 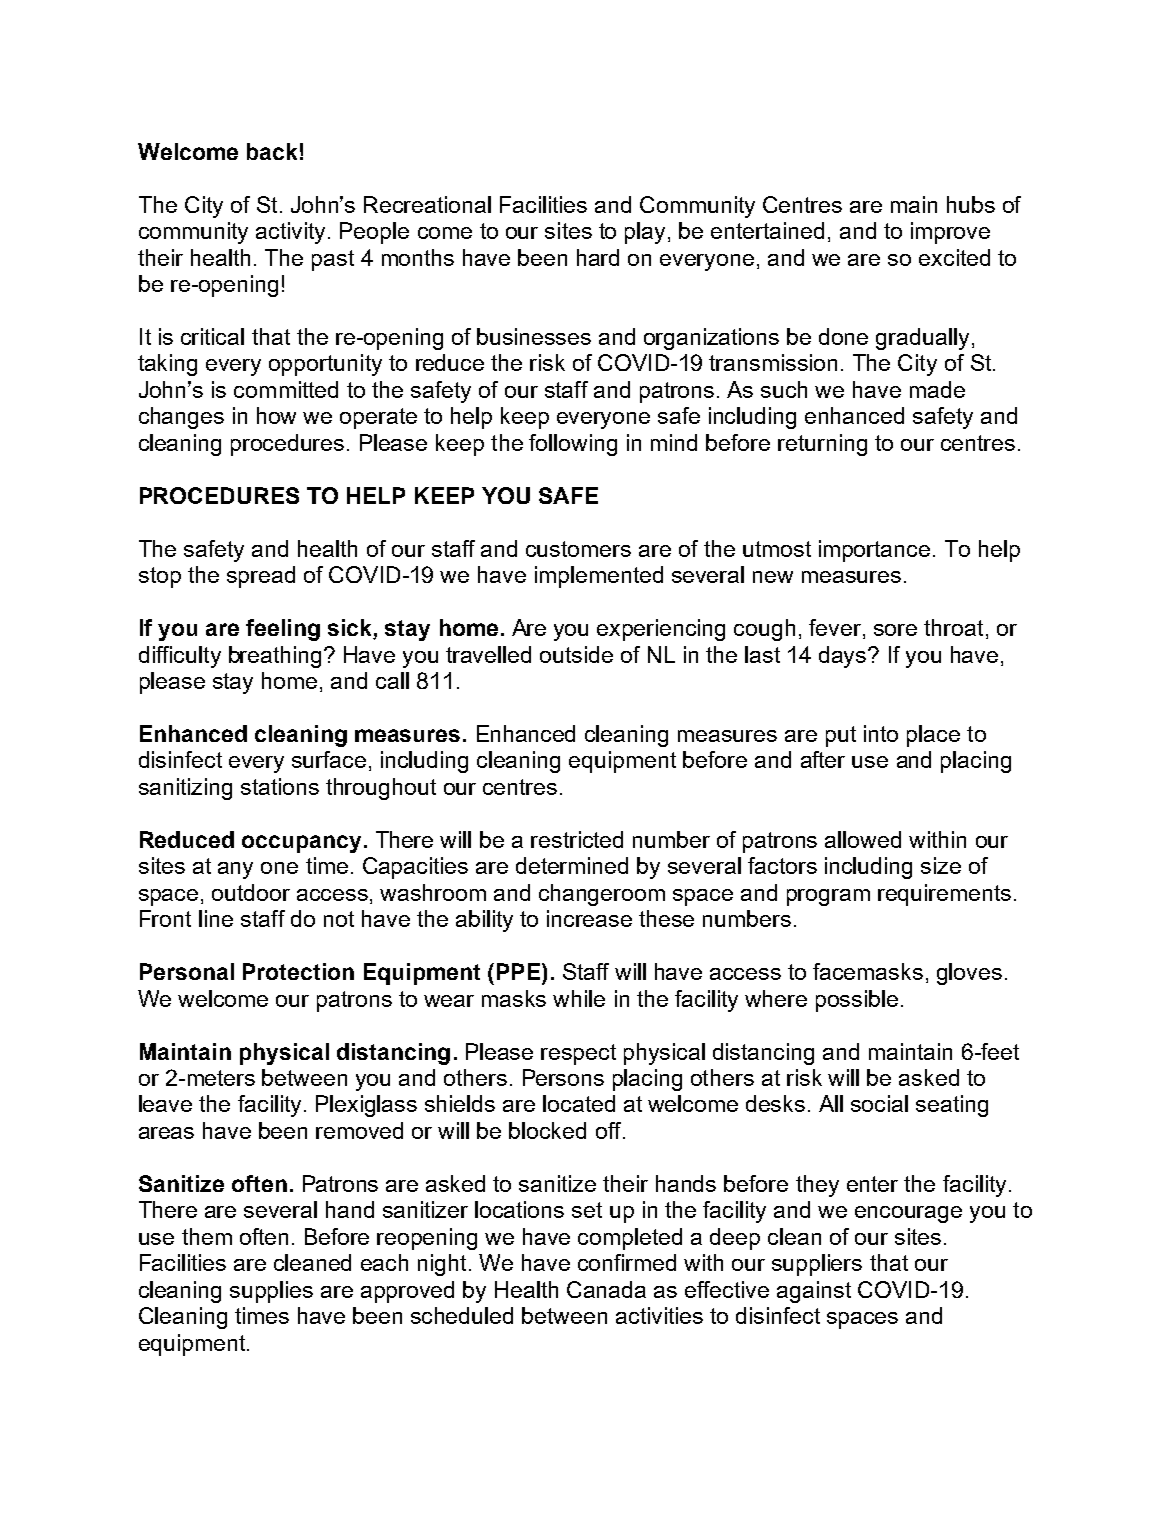 What do you see at coordinates (272, 151) in the screenshot?
I see `back` at bounding box center [272, 151].
